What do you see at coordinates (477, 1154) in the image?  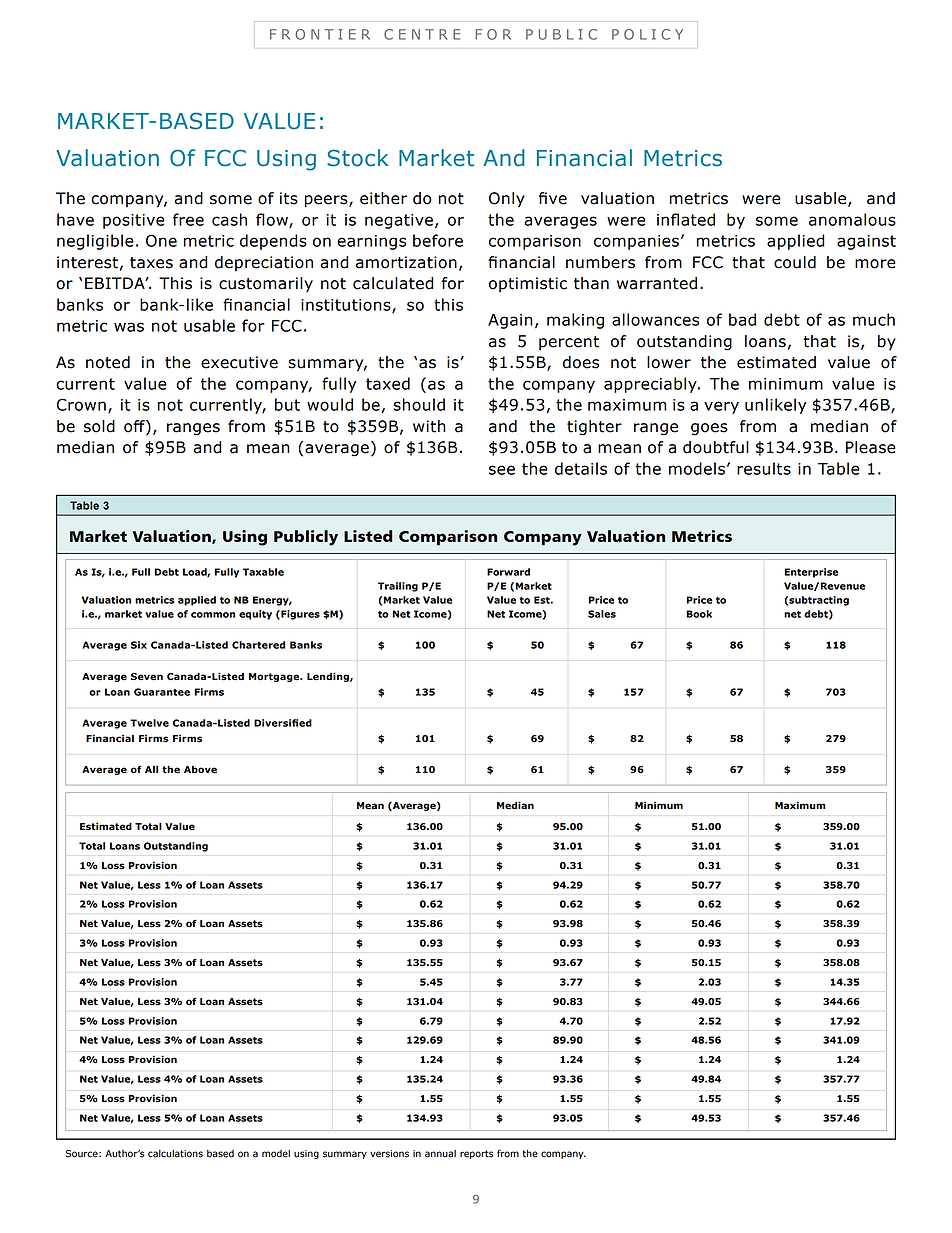 I see `reports` at bounding box center [477, 1154].
